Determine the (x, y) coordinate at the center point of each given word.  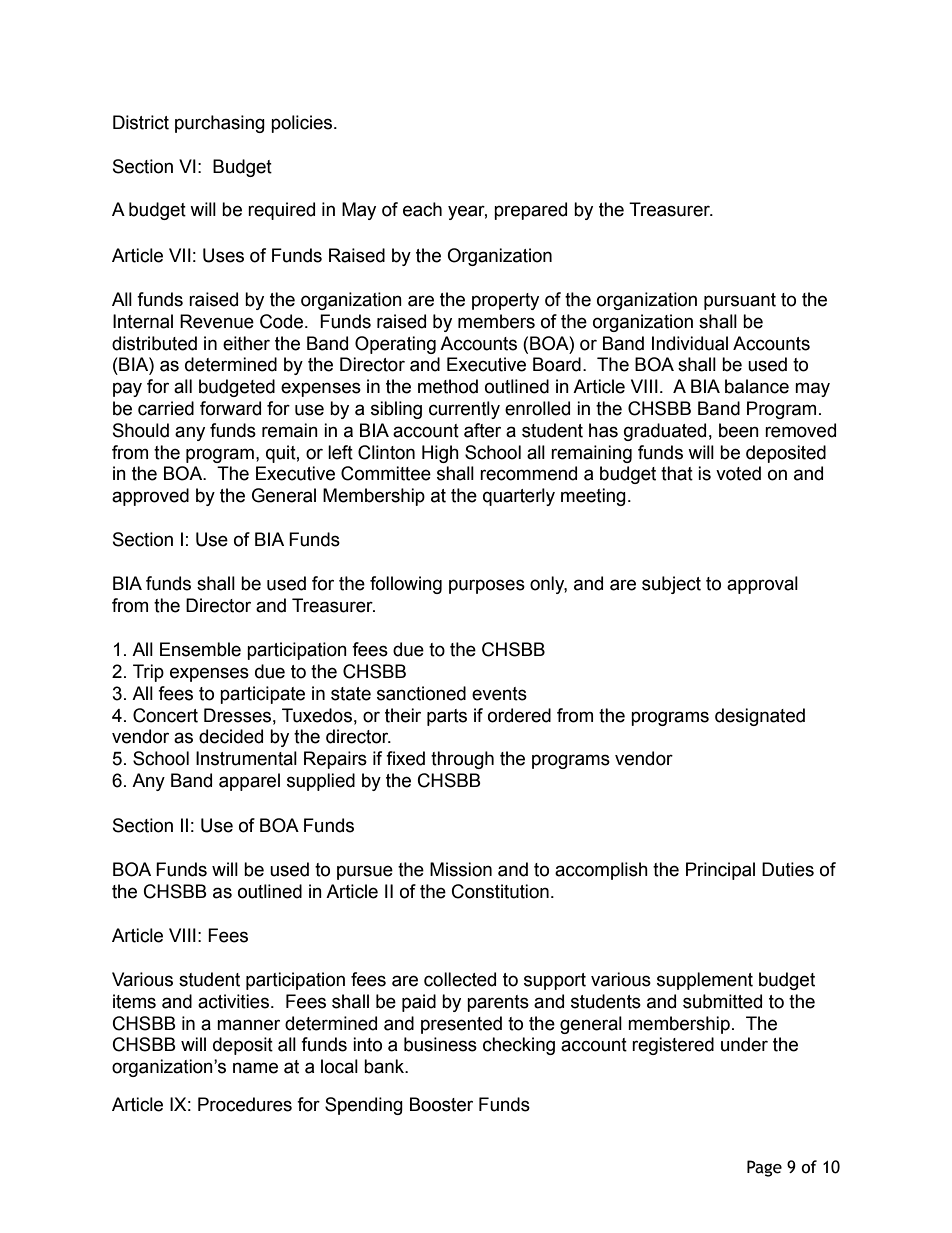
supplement (705, 981)
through (462, 760)
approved (150, 497)
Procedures (245, 1104)
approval (762, 585)
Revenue (217, 321)
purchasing (220, 124)
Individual (690, 343)
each (422, 209)
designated (760, 717)
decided (231, 736)
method (448, 386)
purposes (487, 586)
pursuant (740, 301)
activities (233, 1001)
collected (460, 979)
